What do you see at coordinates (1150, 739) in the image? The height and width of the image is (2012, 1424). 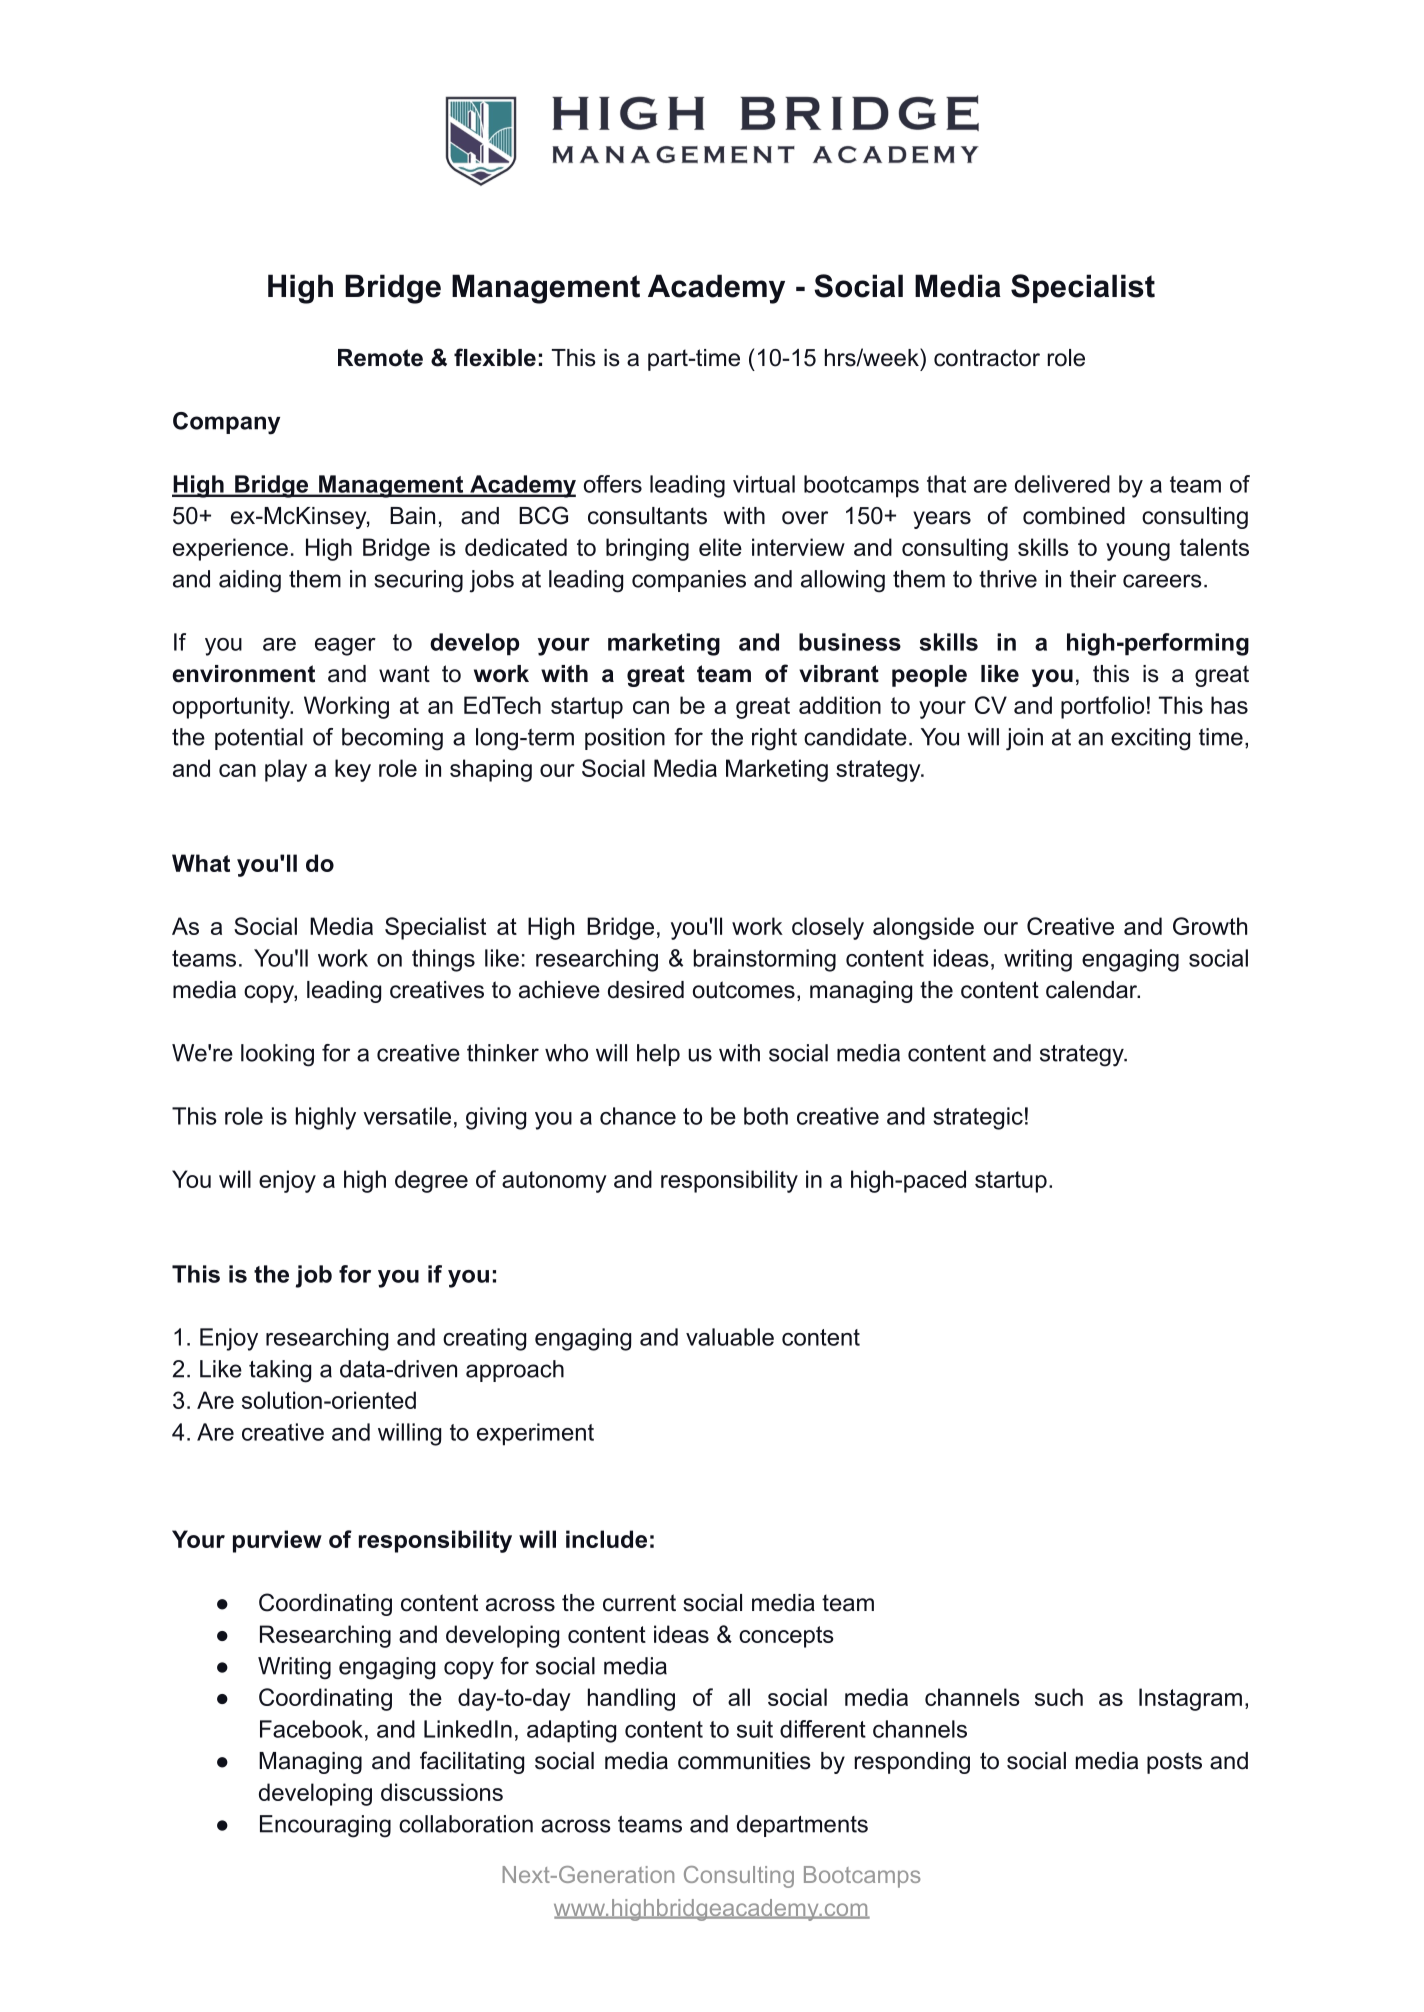 I see `exciting` at bounding box center [1150, 739].
